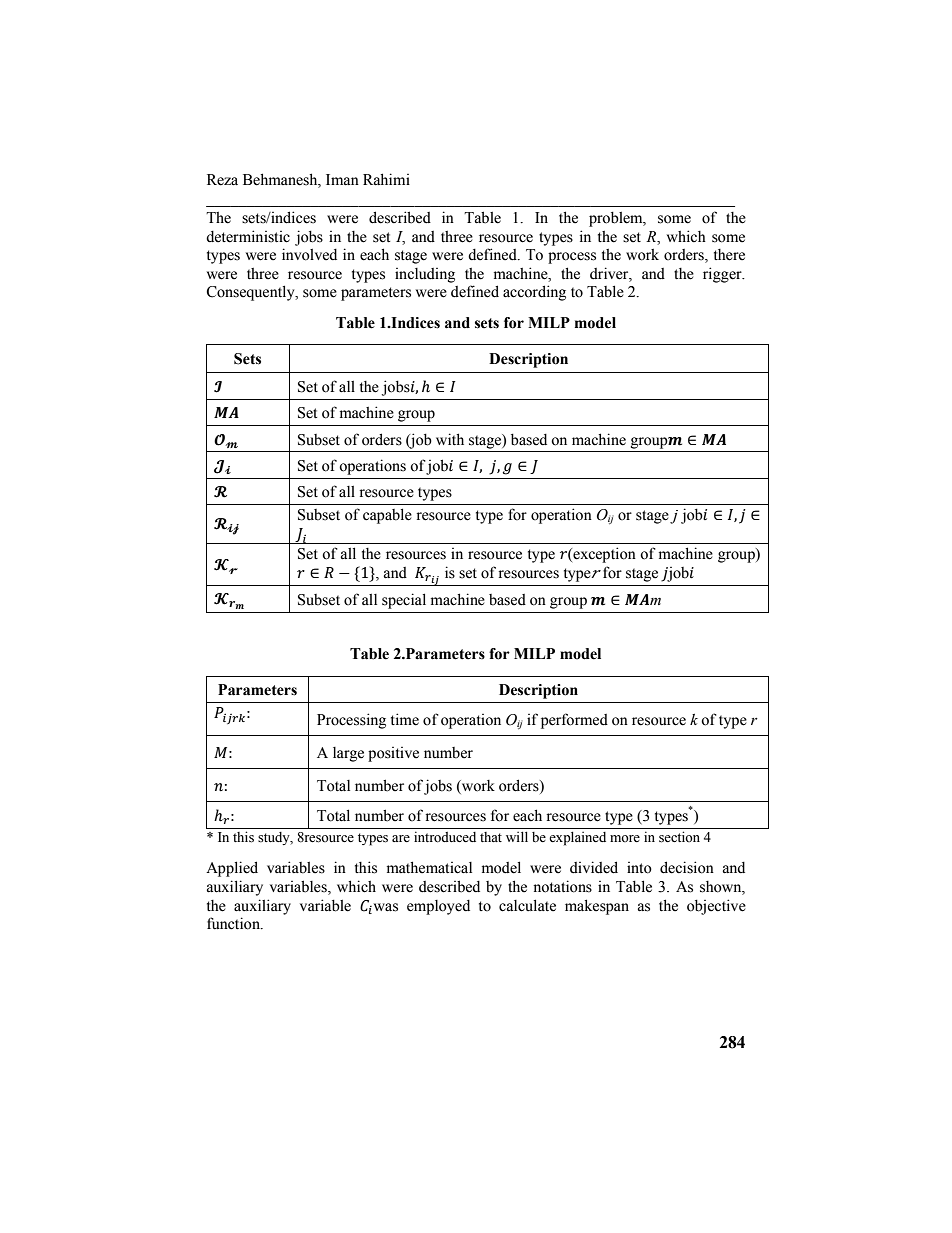 The image size is (952, 1233). Describe the element at coordinates (234, 923) in the document. I see `function` at that location.
